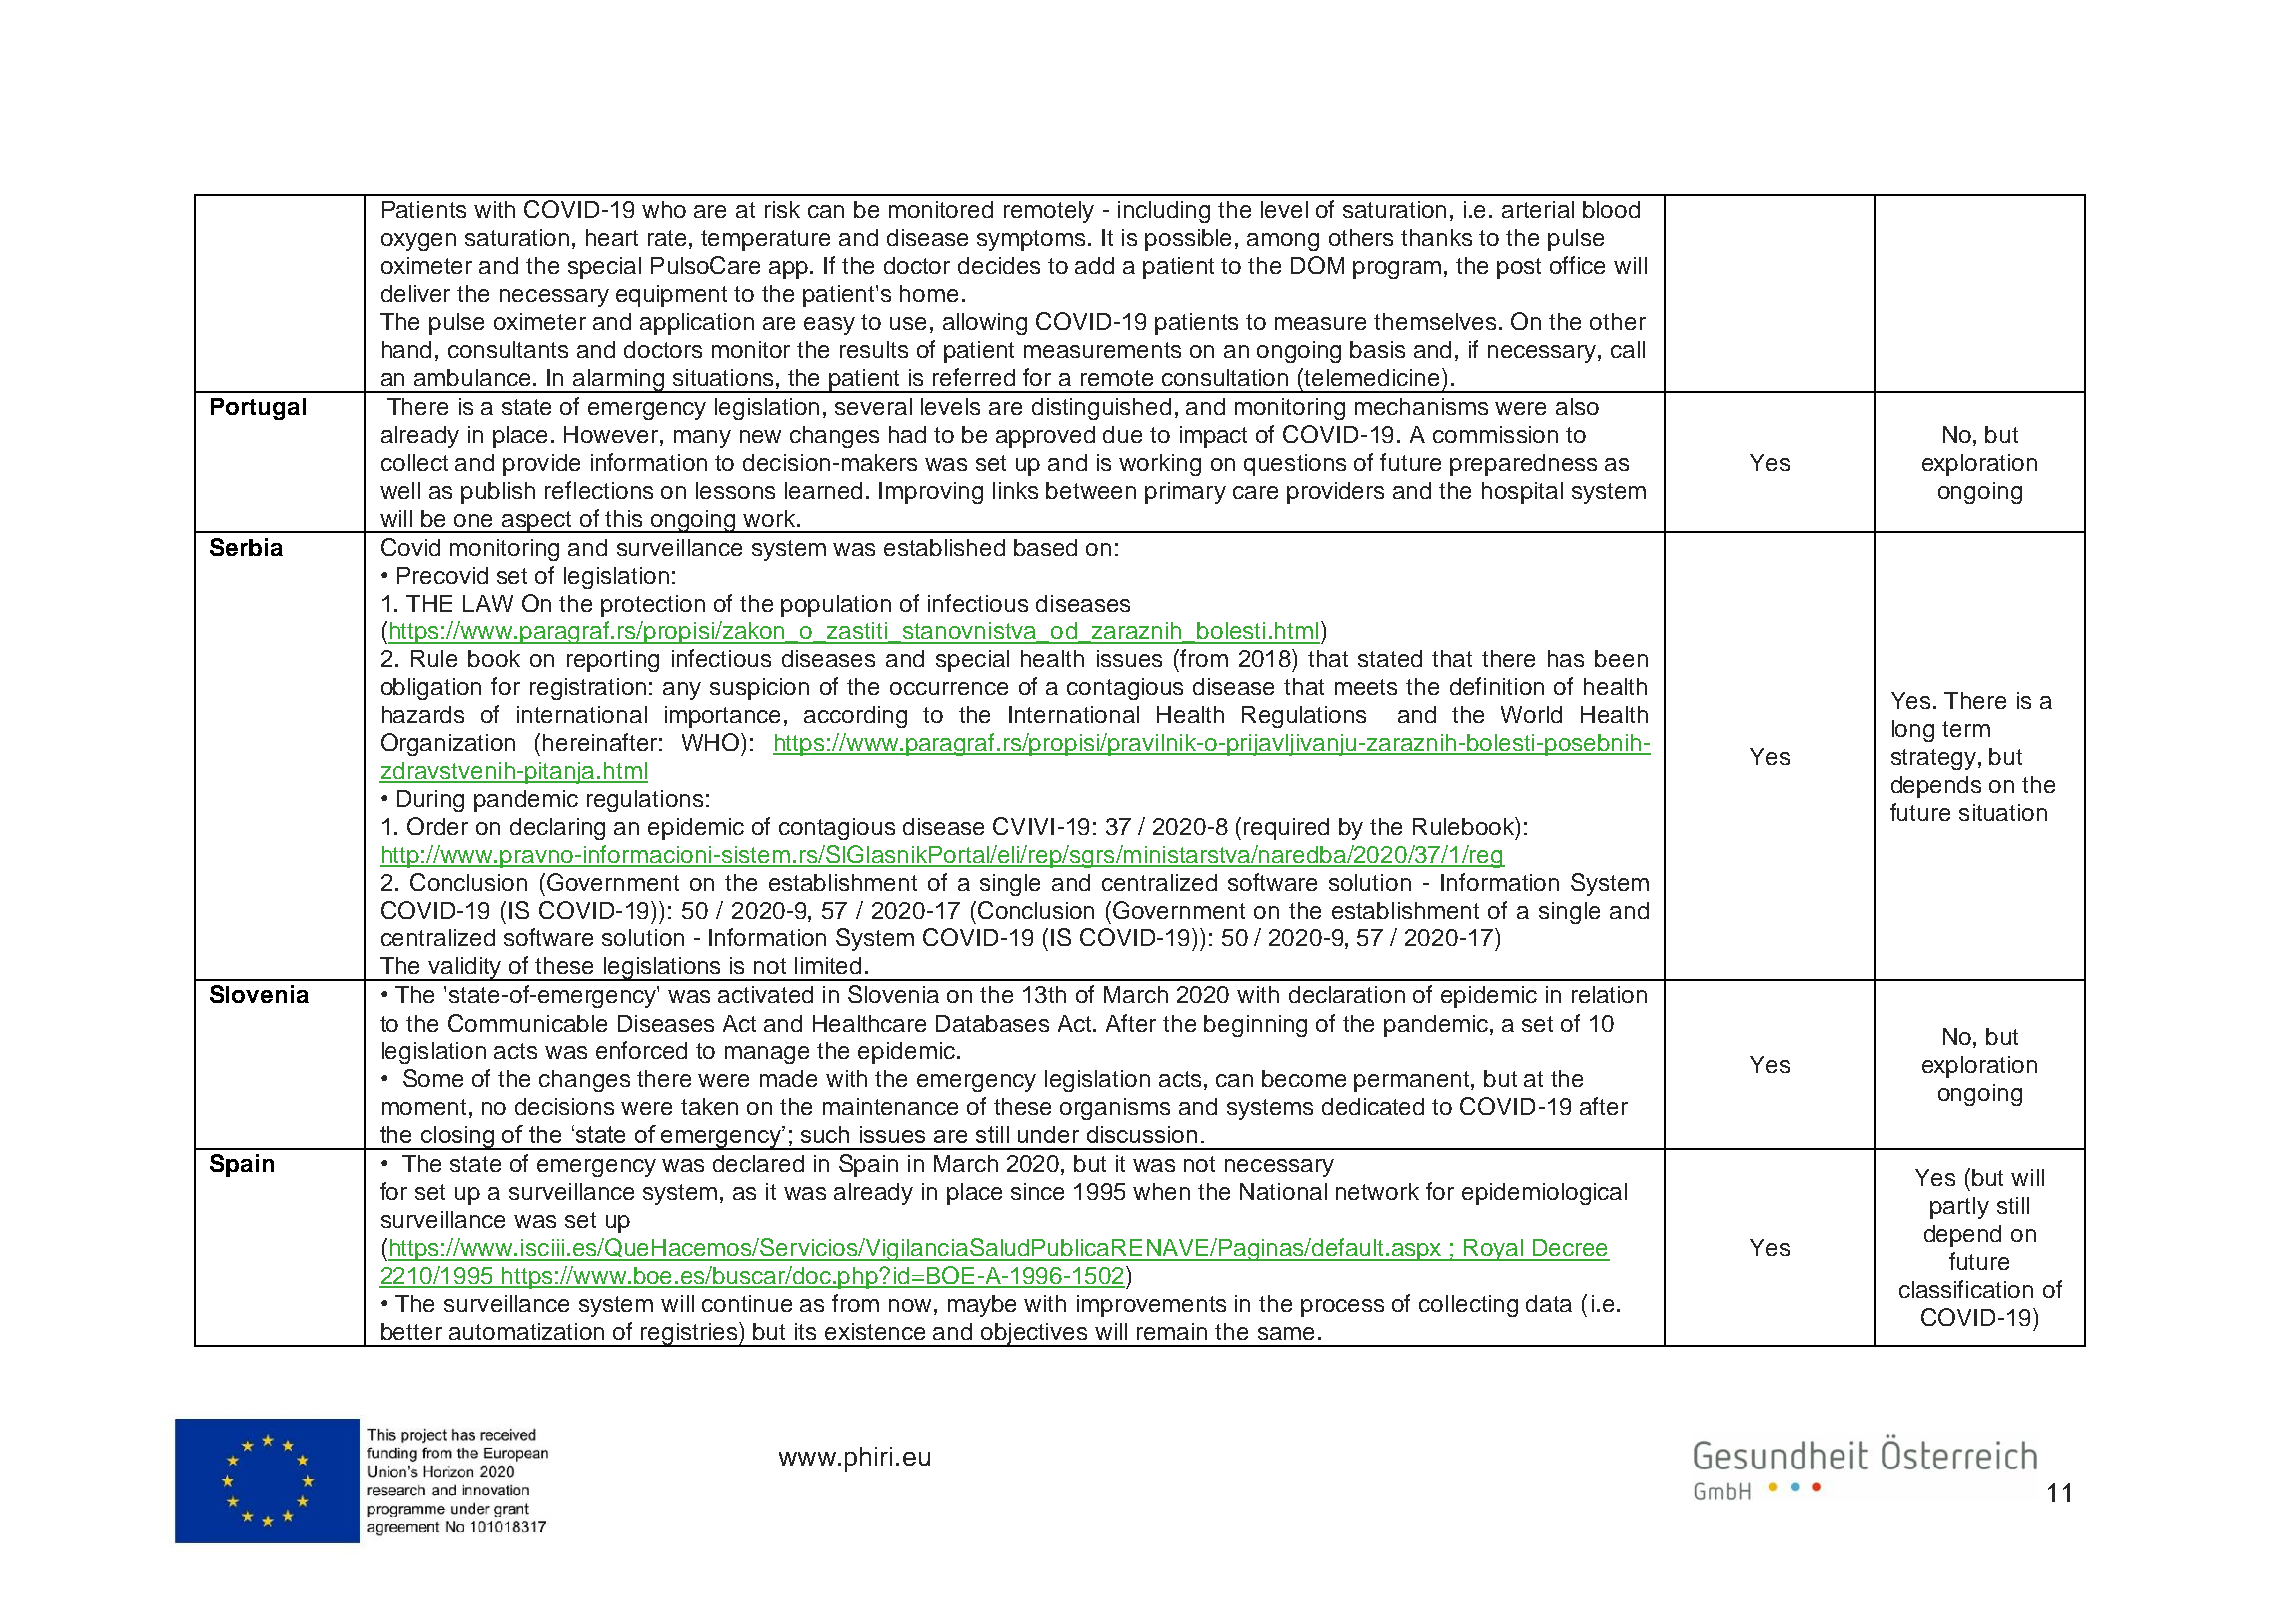 This screenshot has width=2269, height=1605. Describe the element at coordinates (448, 744) in the screenshot. I see `Organization` at that location.
